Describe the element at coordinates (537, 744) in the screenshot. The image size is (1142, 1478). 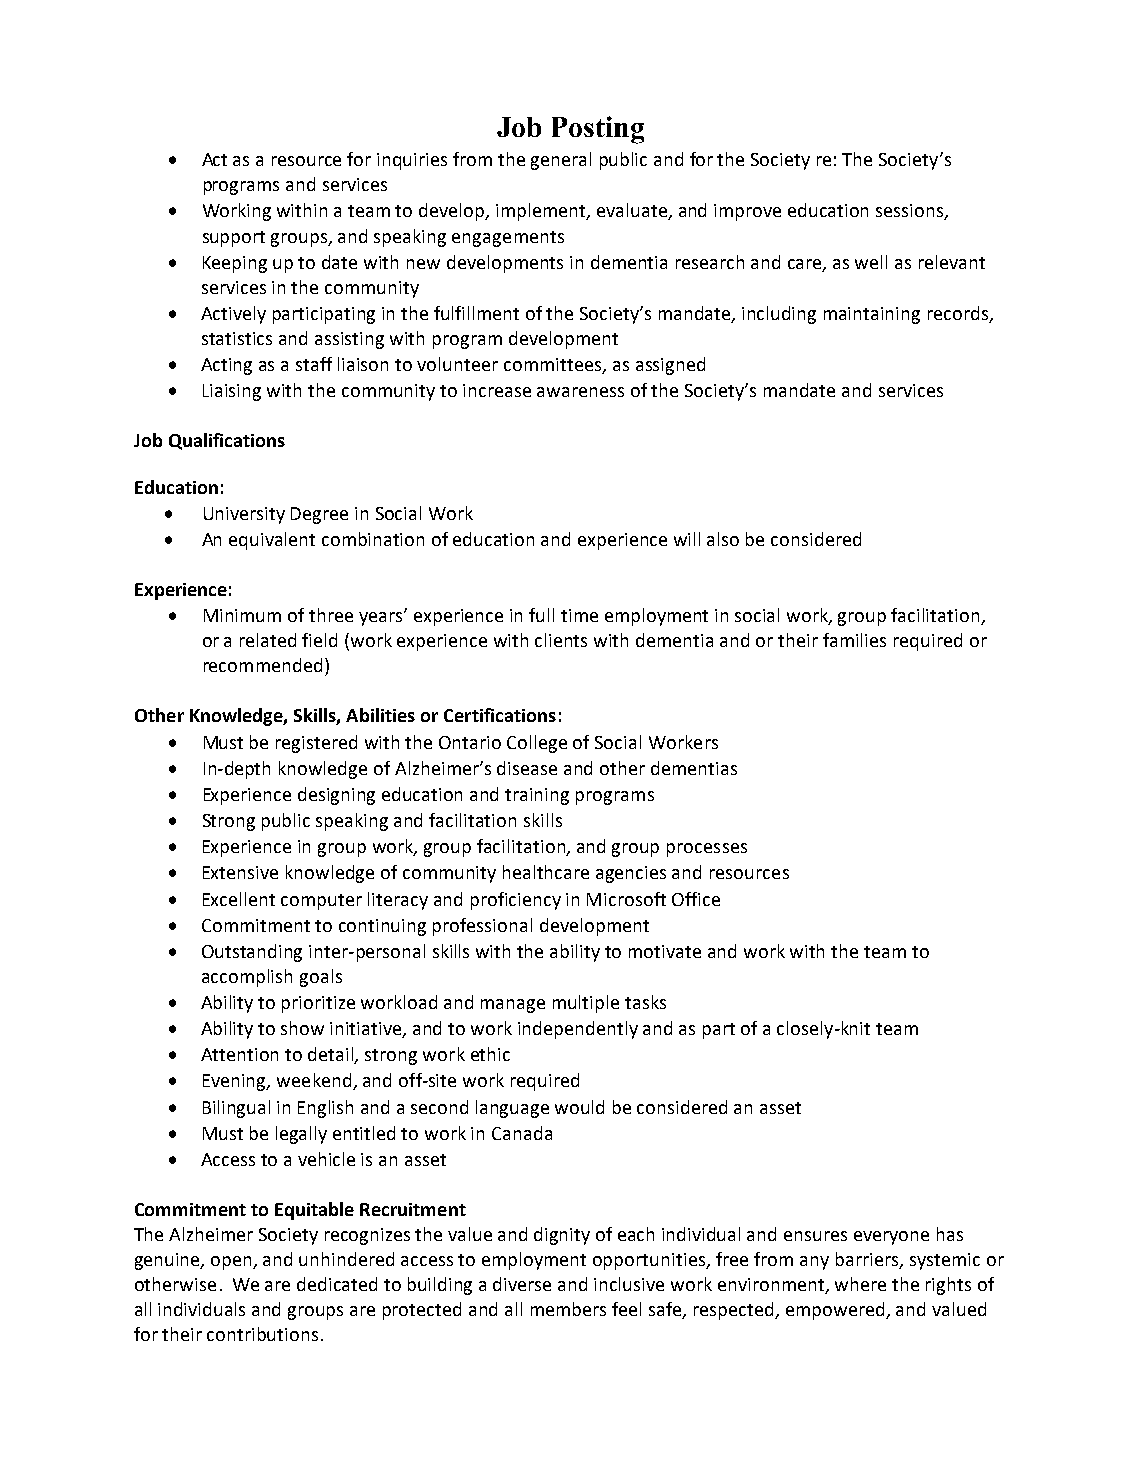
I see `College` at that location.
